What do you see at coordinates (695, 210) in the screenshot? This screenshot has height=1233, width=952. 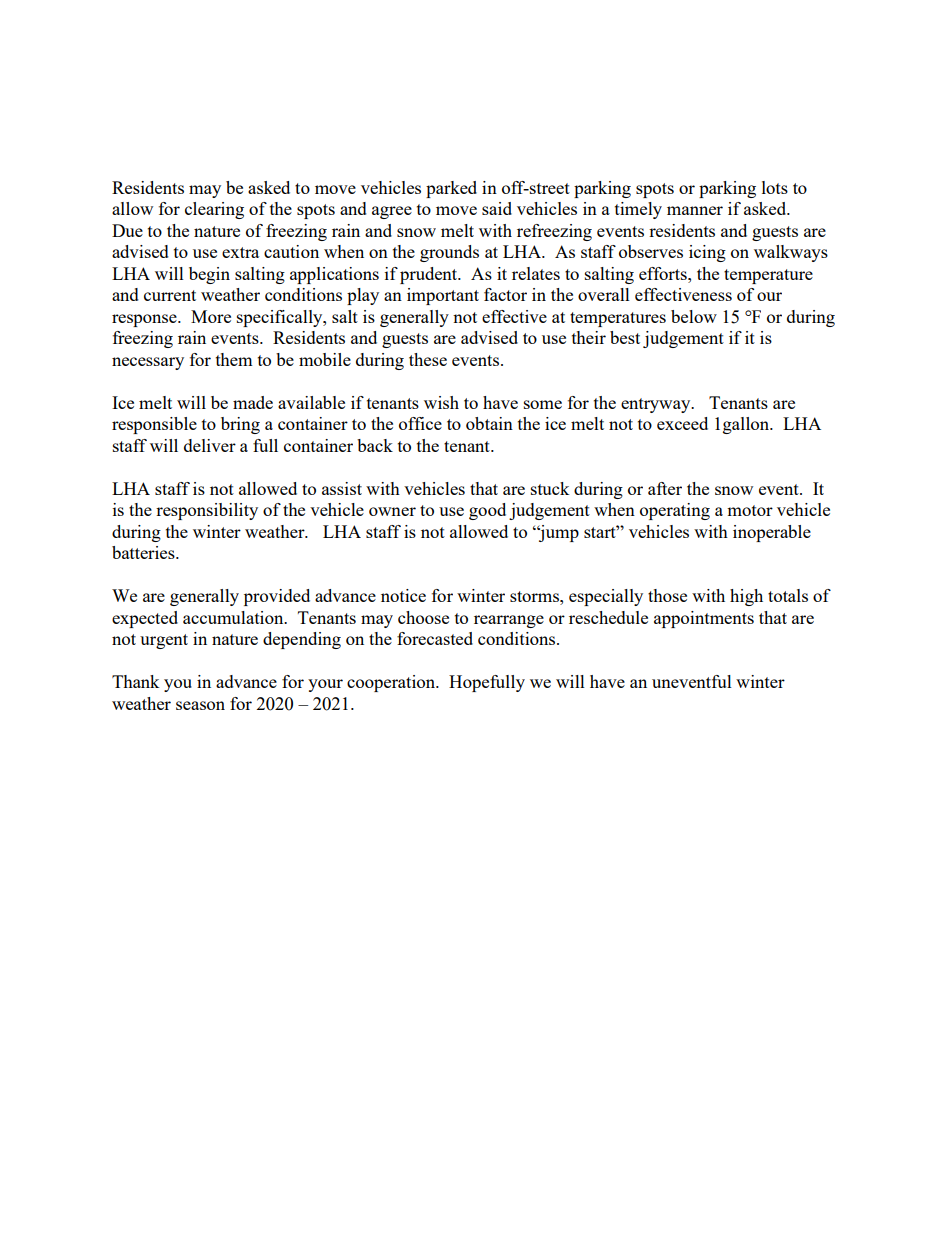 I see `manner` at bounding box center [695, 210].
